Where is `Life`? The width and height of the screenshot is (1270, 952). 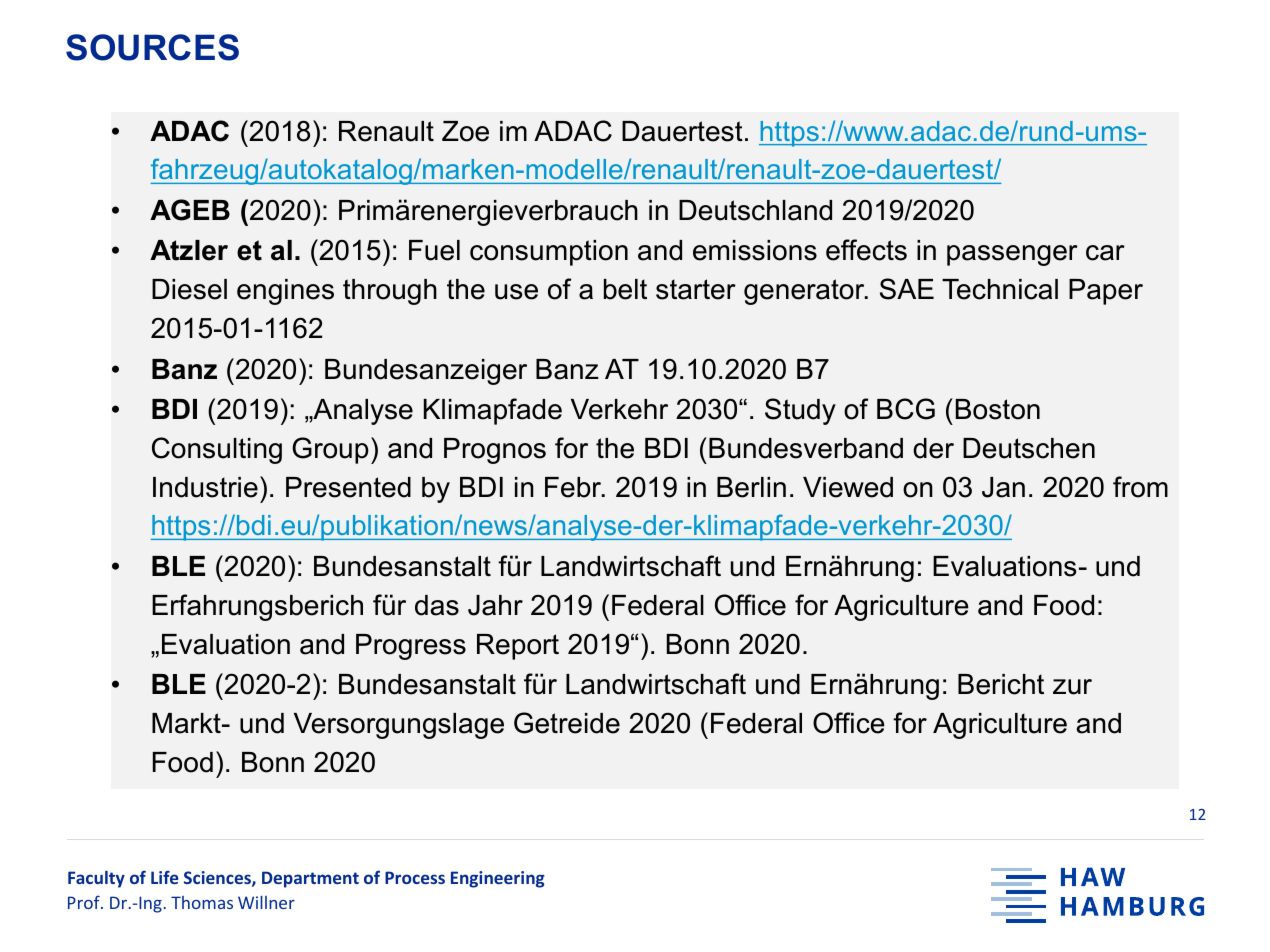 Life is located at coordinates (164, 877).
